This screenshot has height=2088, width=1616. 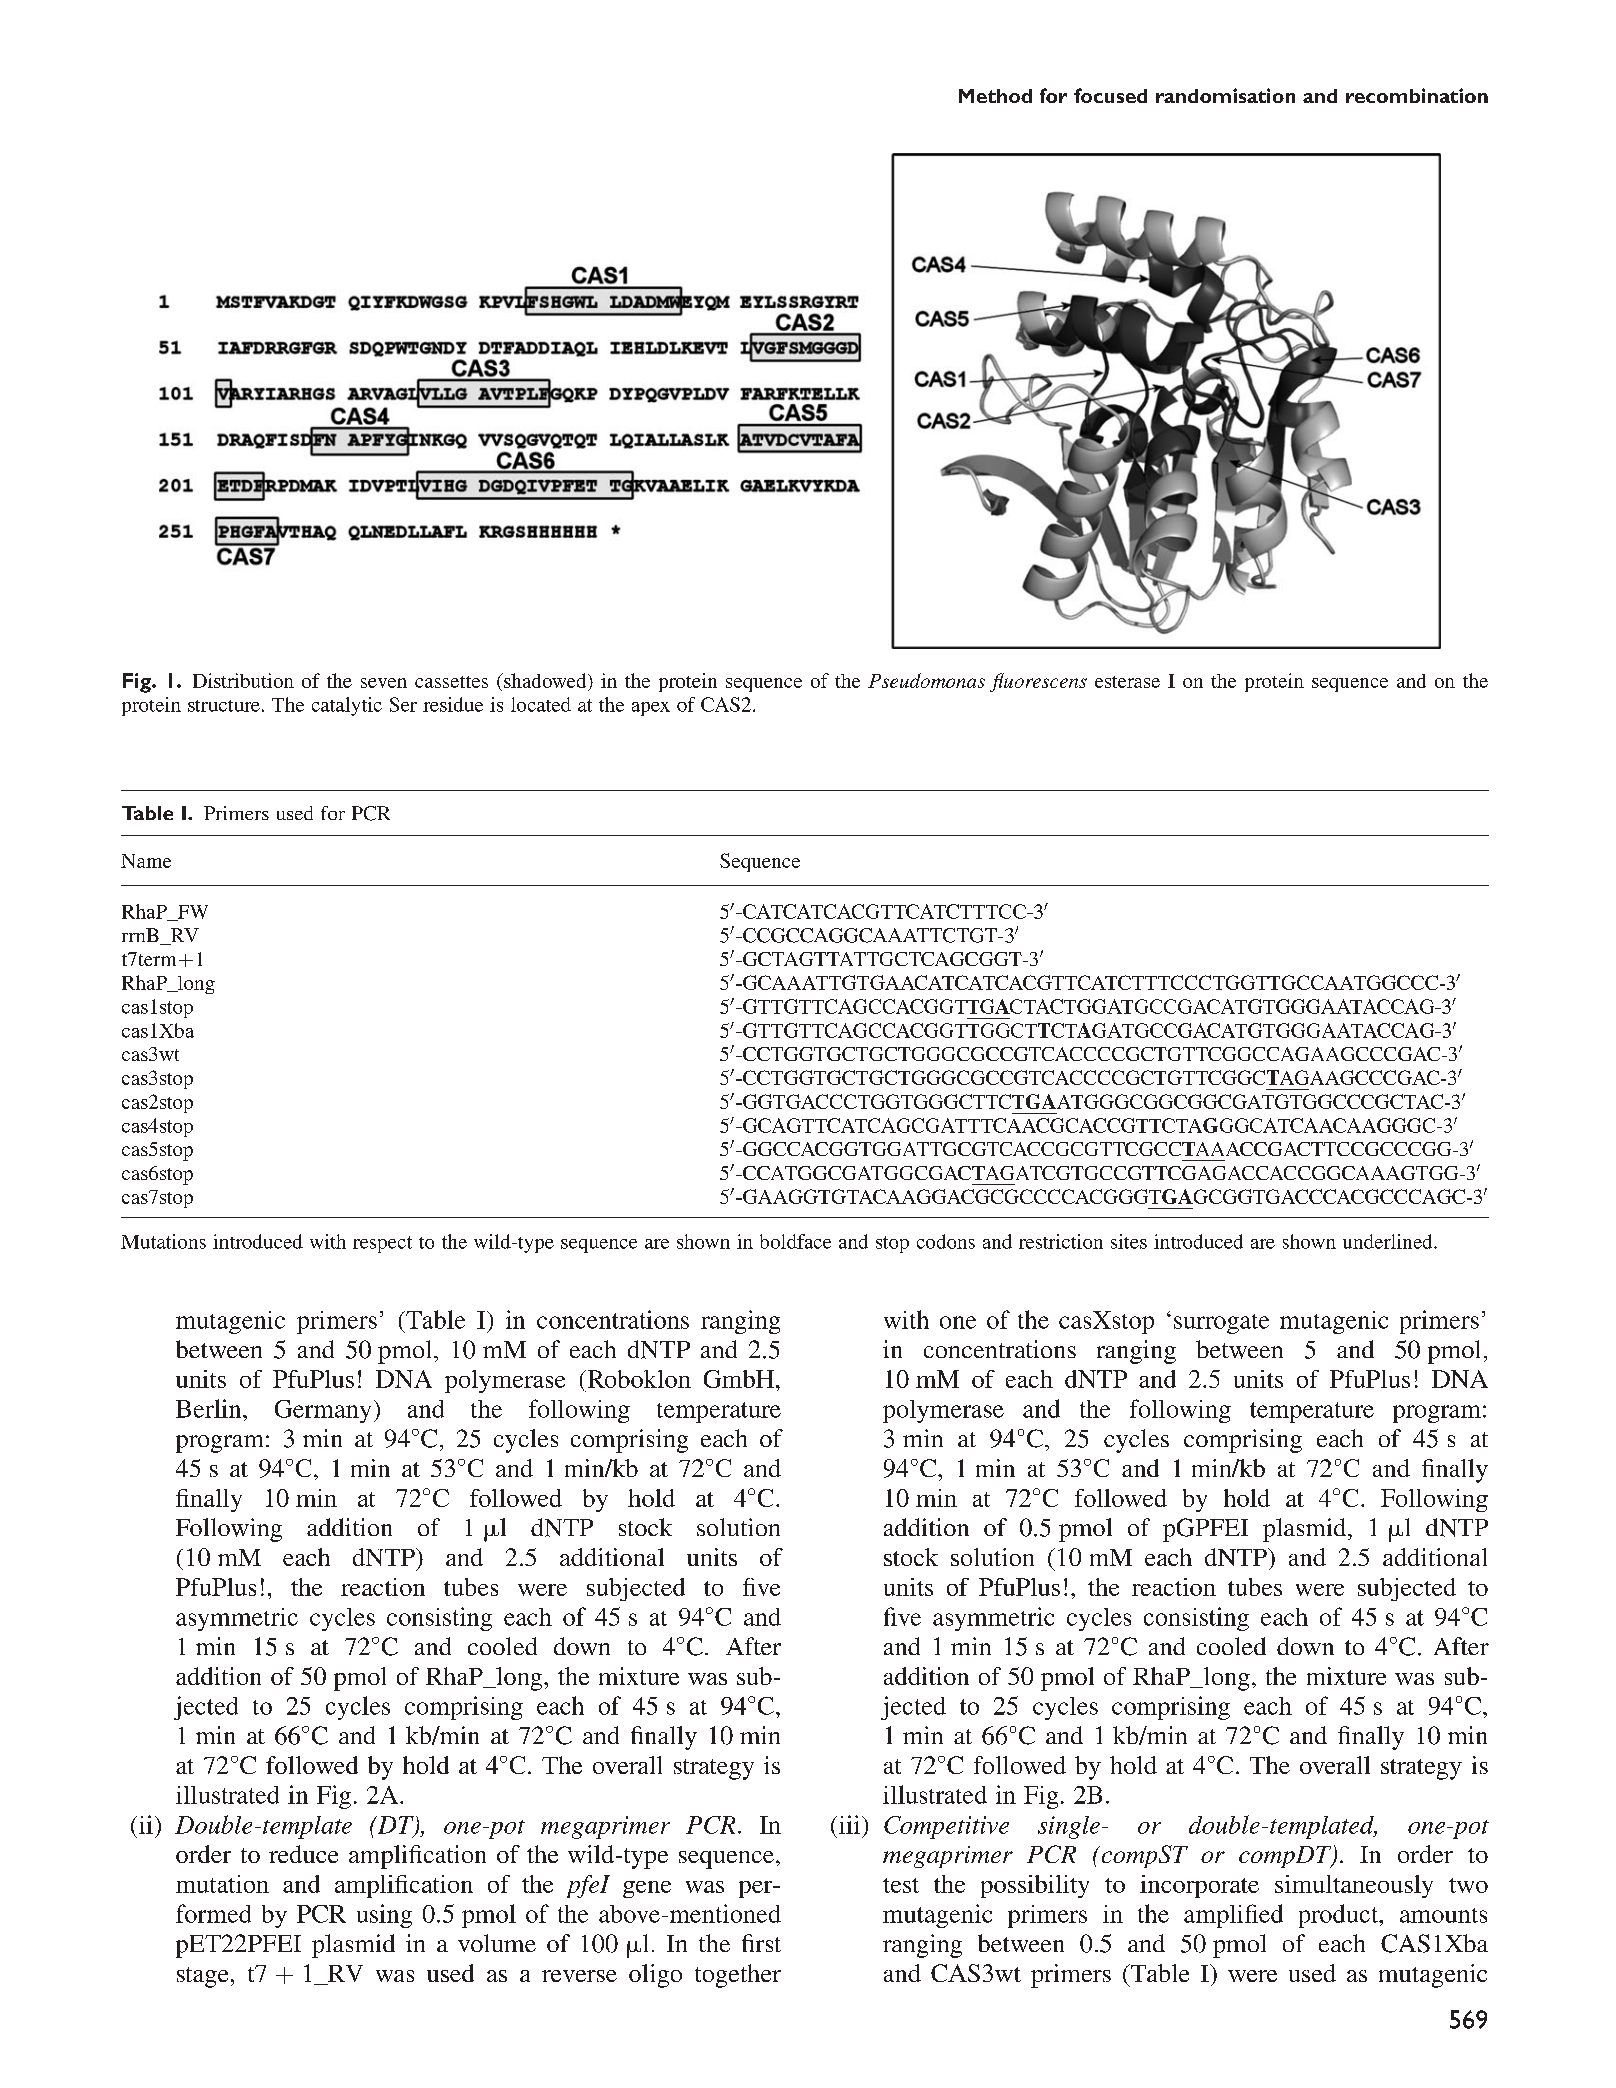 What do you see at coordinates (384, 1916) in the screenshot?
I see `using` at bounding box center [384, 1916].
